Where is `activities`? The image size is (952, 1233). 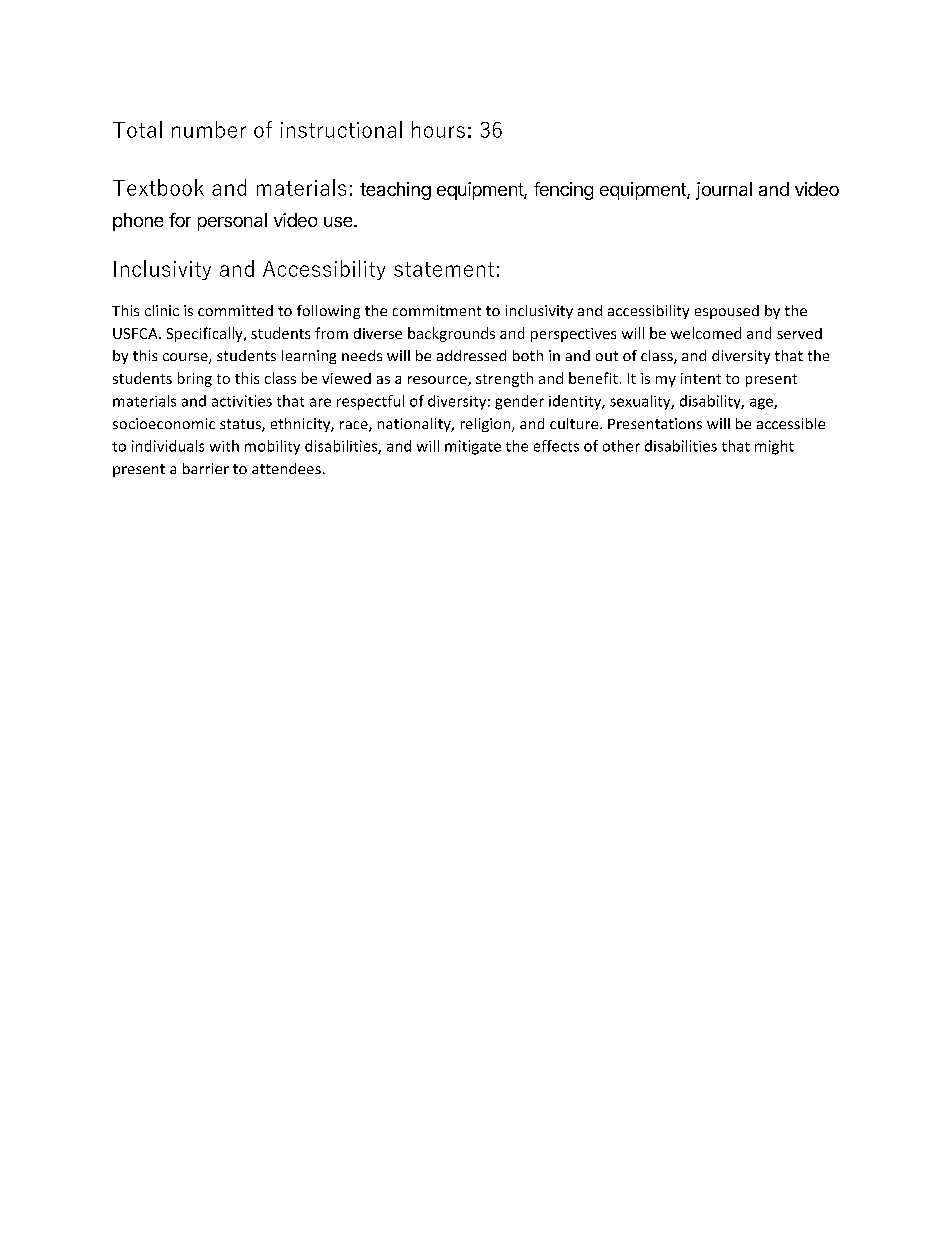 activities is located at coordinates (242, 401).
